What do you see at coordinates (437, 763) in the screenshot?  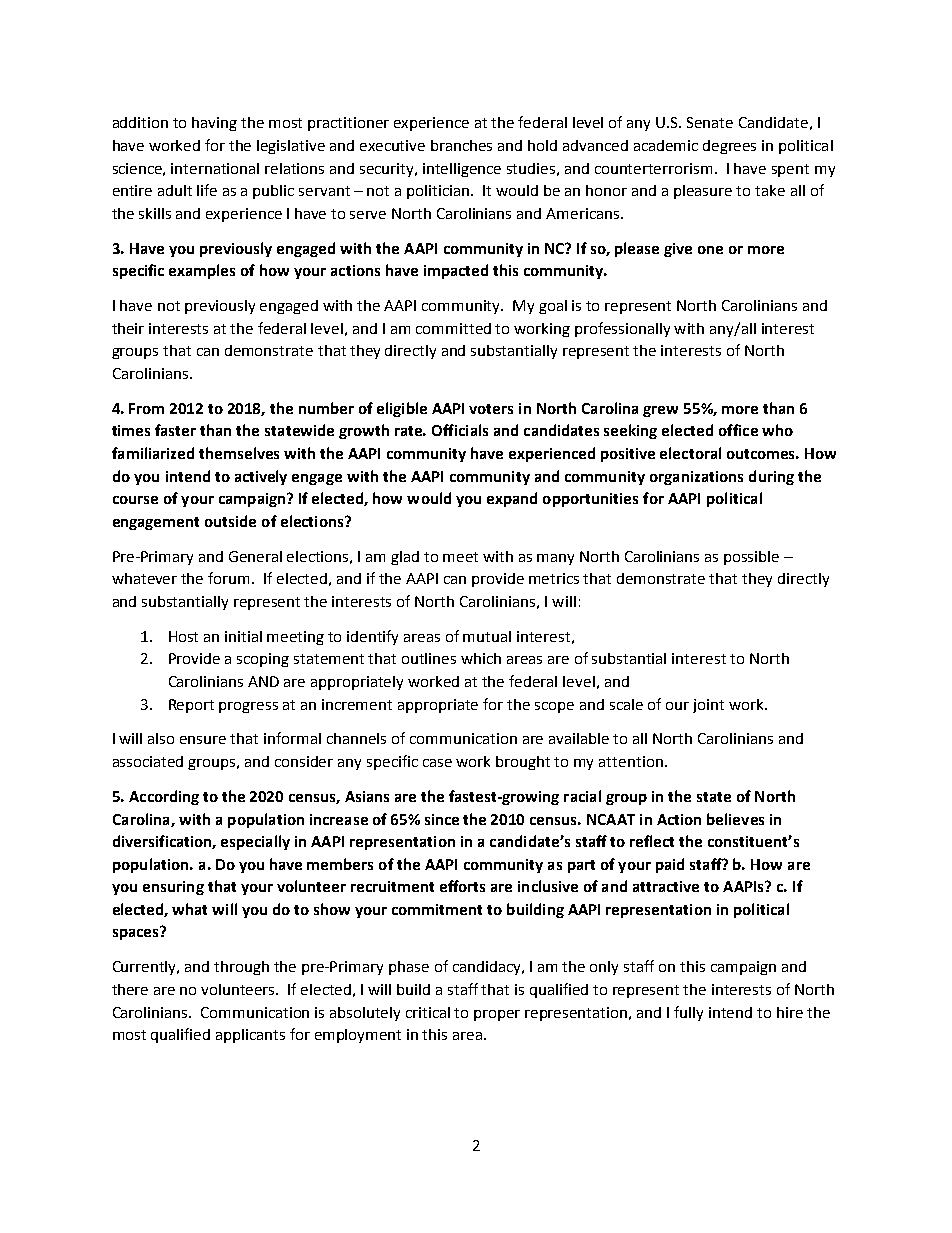 I see `case` at bounding box center [437, 763].
